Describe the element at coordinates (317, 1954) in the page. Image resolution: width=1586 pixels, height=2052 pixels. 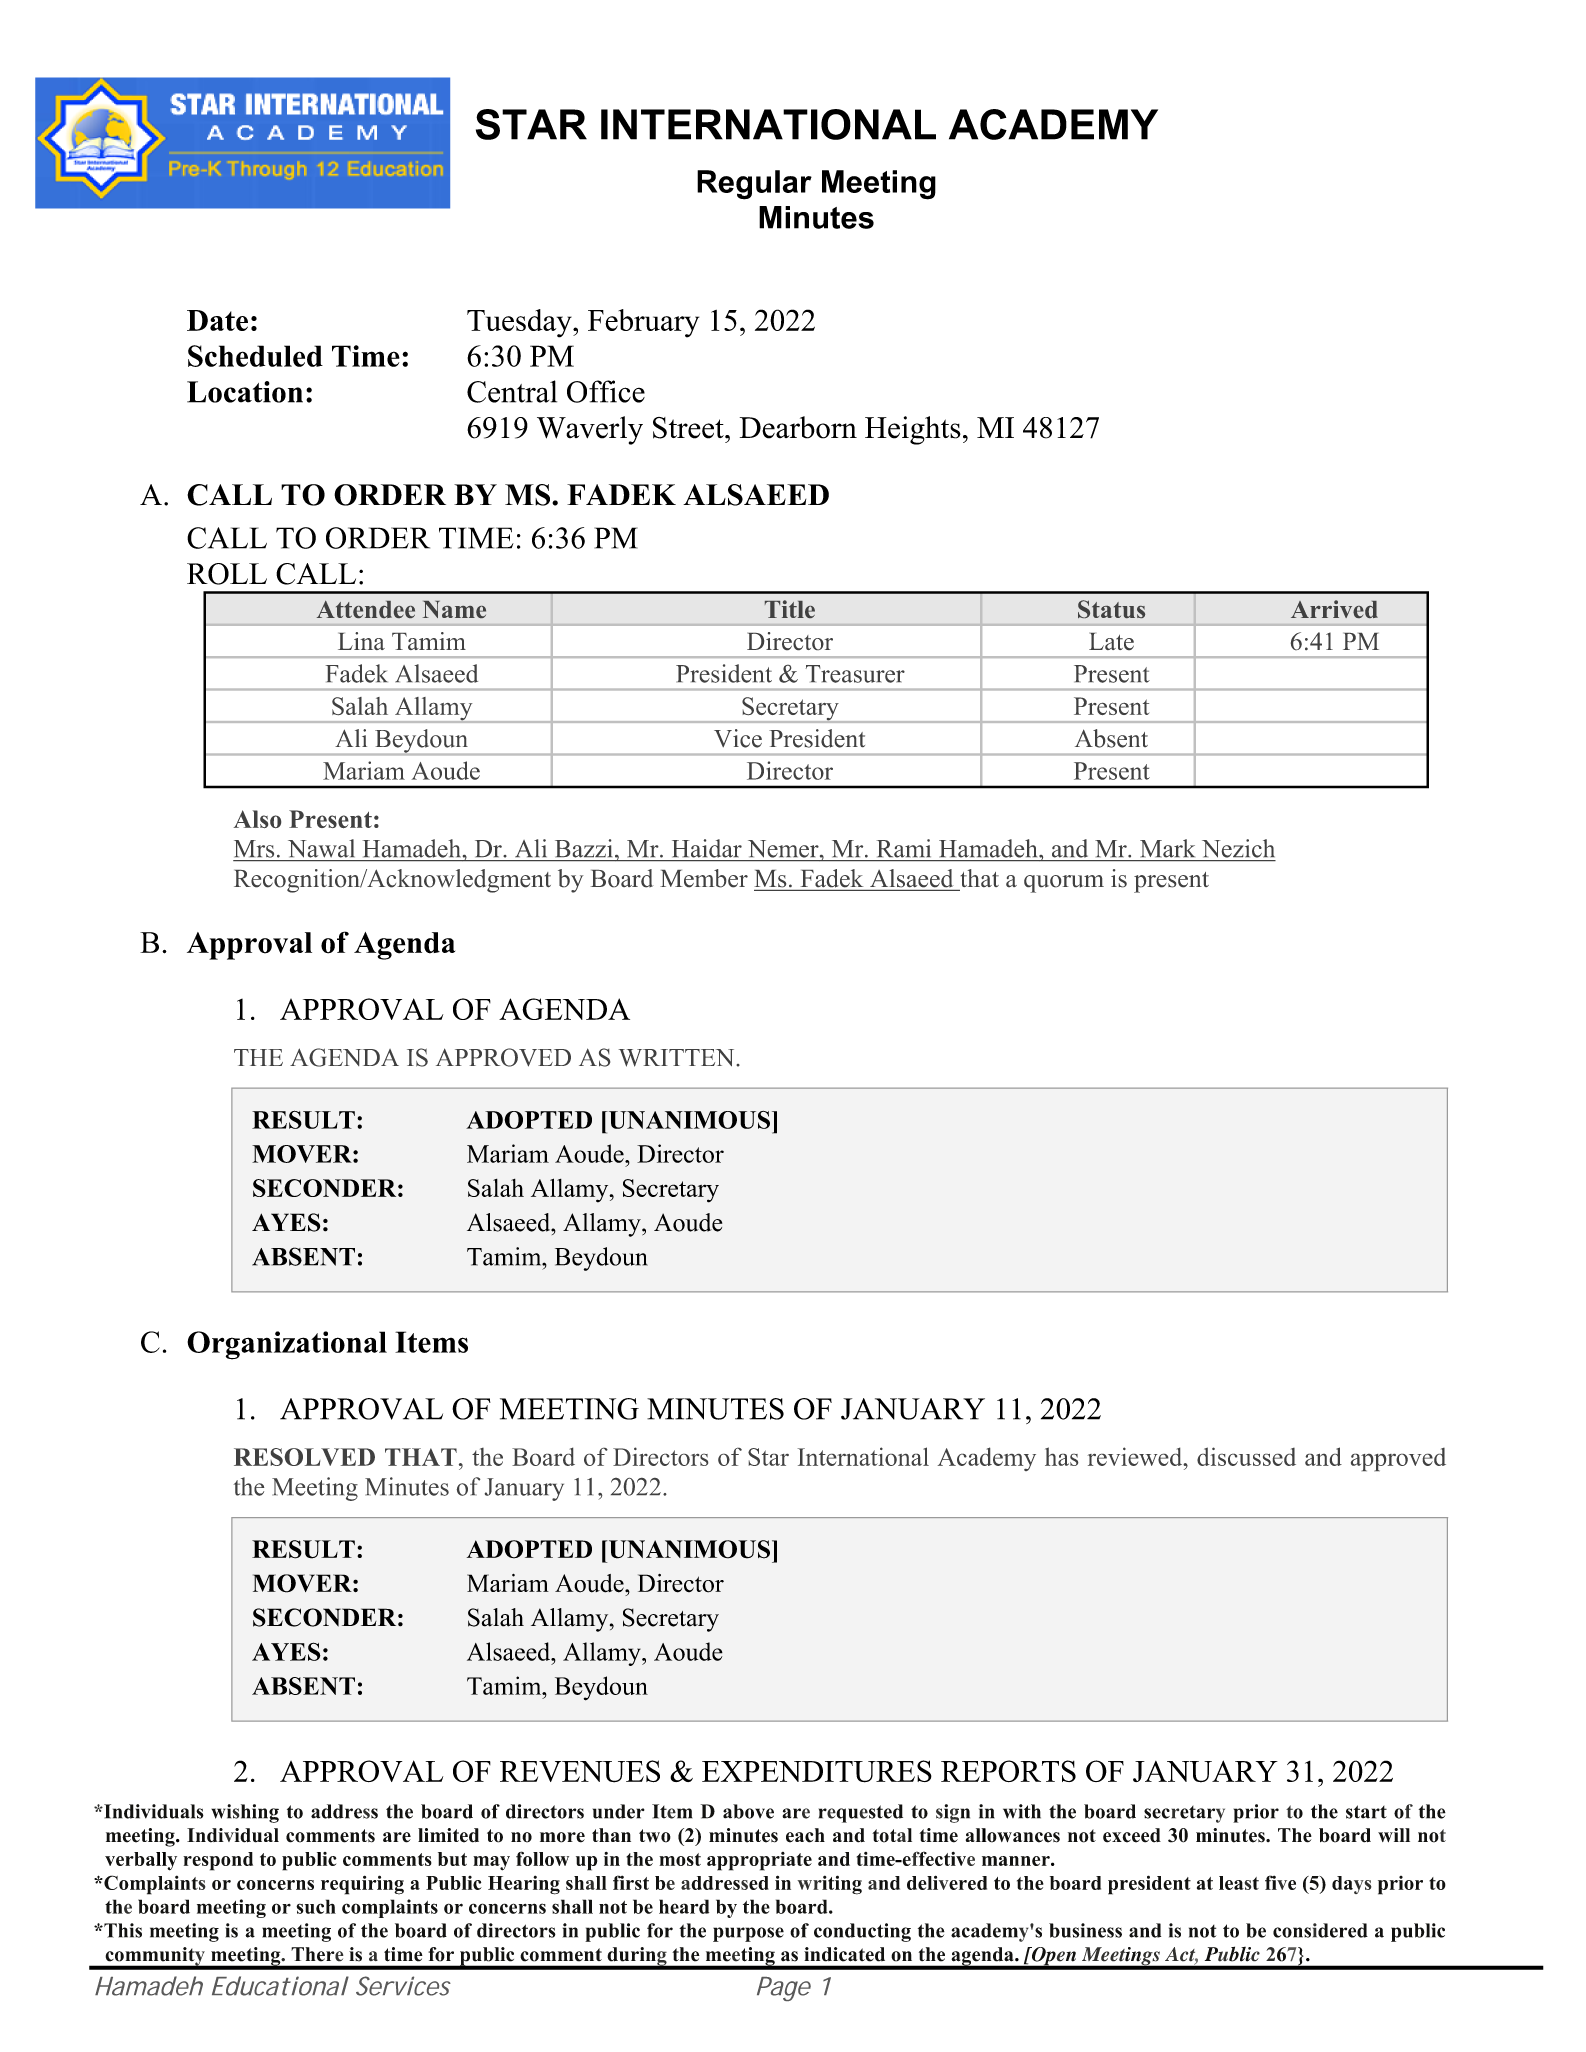
I see `There` at that location.
